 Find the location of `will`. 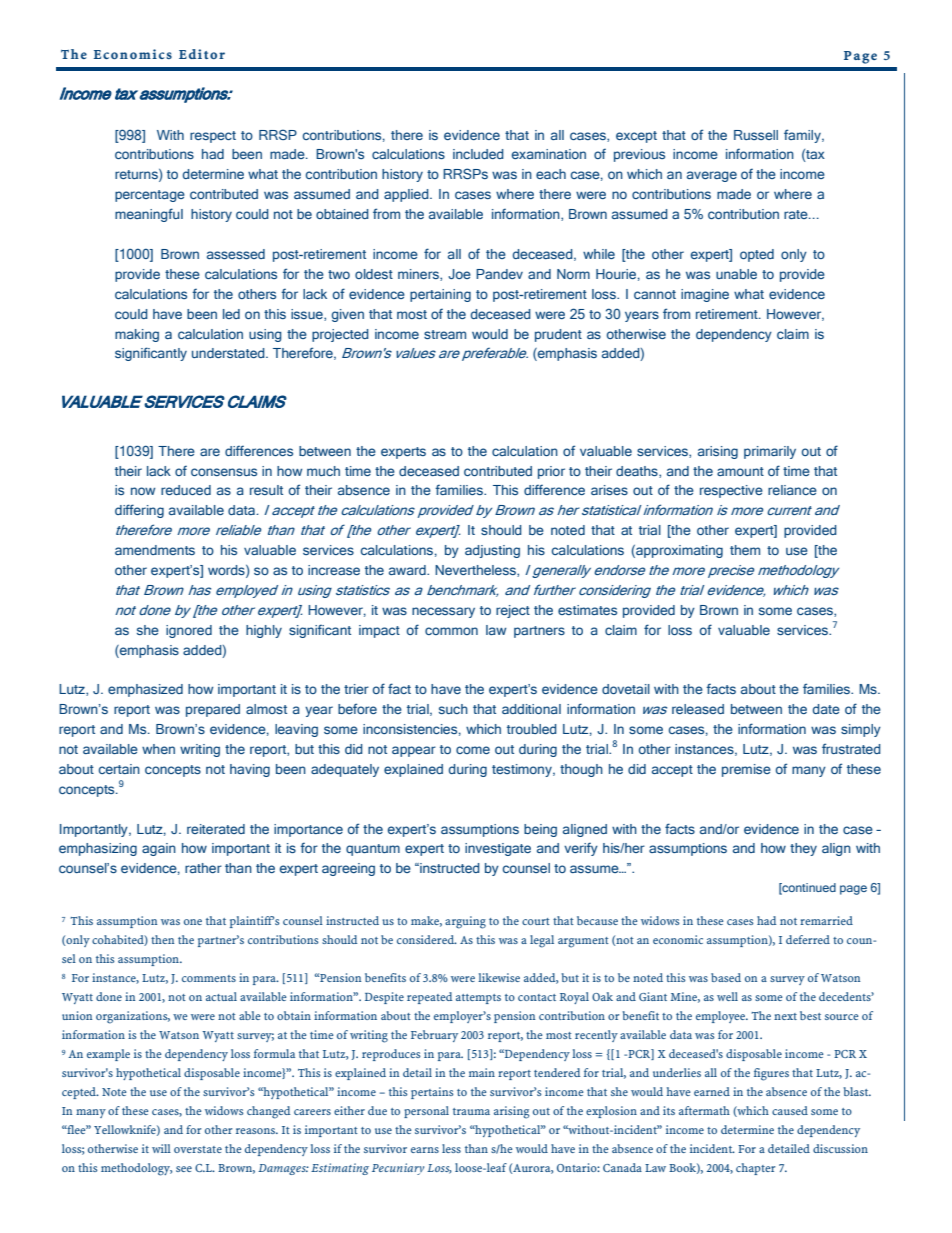

will is located at coordinates (161, 1148).
